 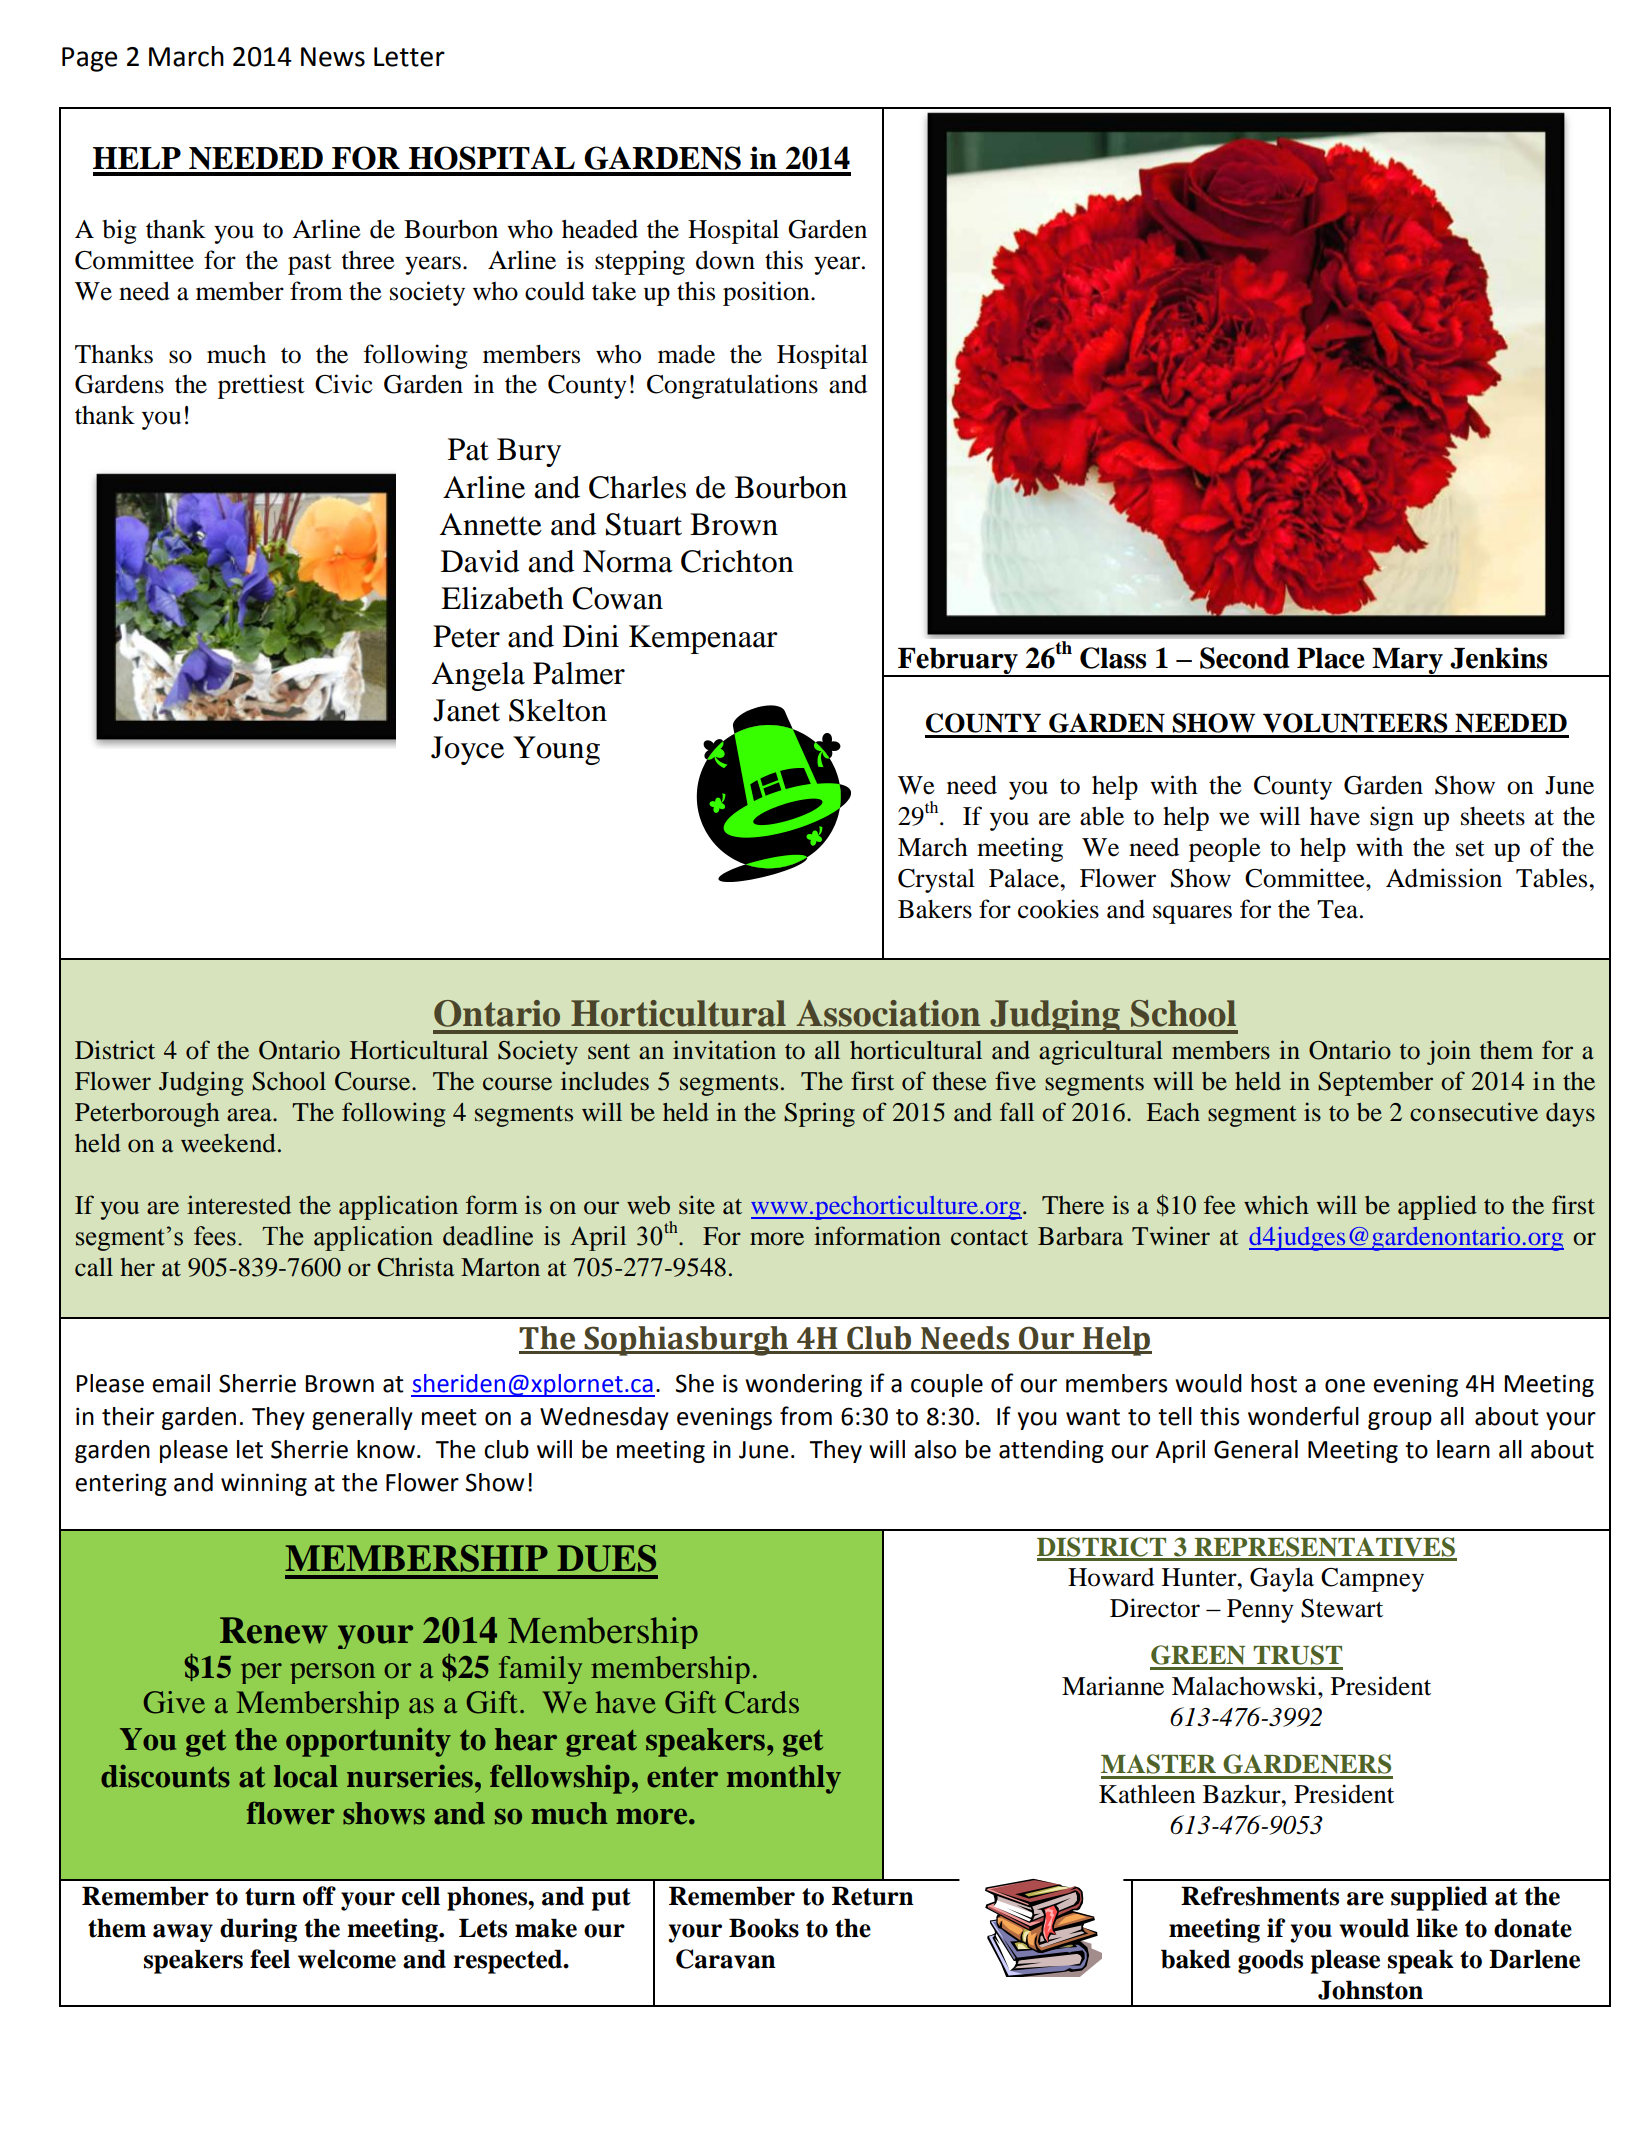 What do you see at coordinates (725, 260) in the document?
I see `down` at bounding box center [725, 260].
